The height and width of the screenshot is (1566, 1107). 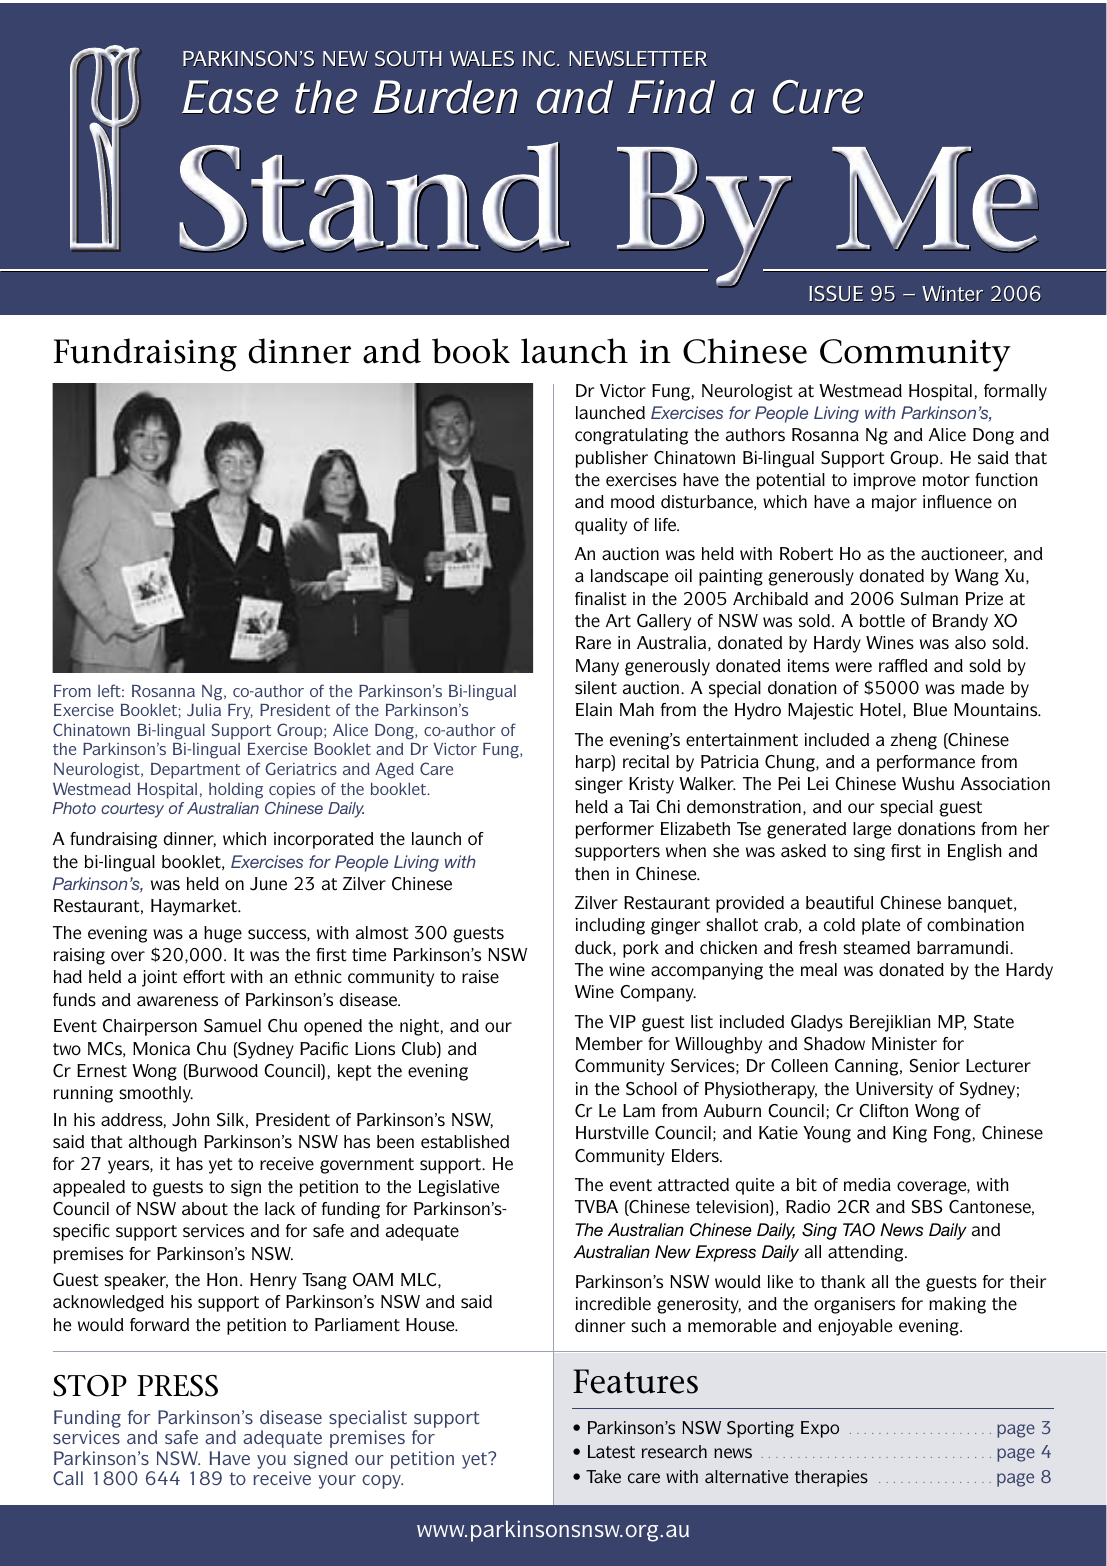 What do you see at coordinates (204, 710) in the screenshot?
I see `Julia` at bounding box center [204, 710].
